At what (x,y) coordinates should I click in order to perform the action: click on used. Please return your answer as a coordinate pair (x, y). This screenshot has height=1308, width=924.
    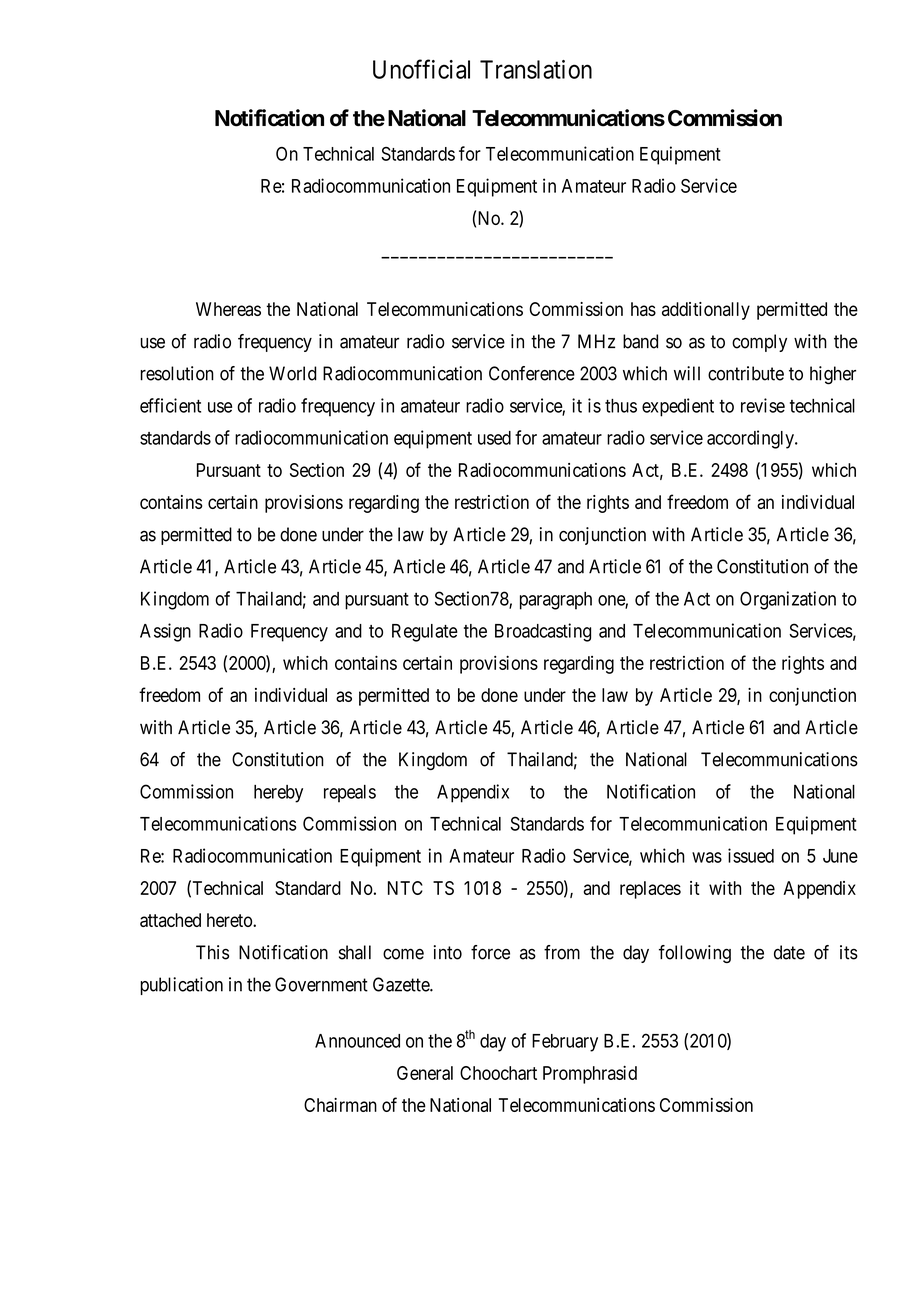
    Looking at the image, I should click on (494, 438).
